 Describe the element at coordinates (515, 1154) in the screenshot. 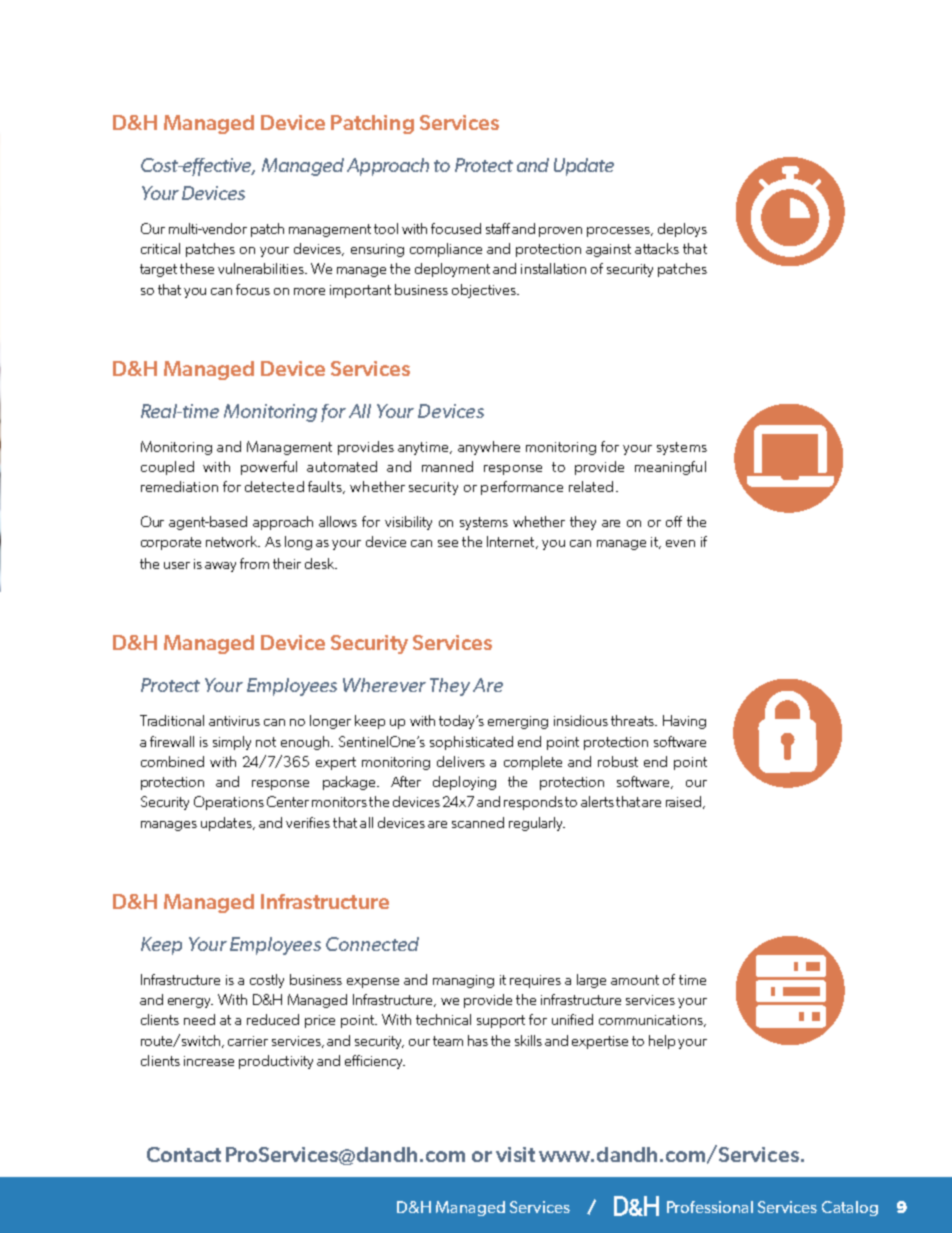

I see `visit` at that location.
